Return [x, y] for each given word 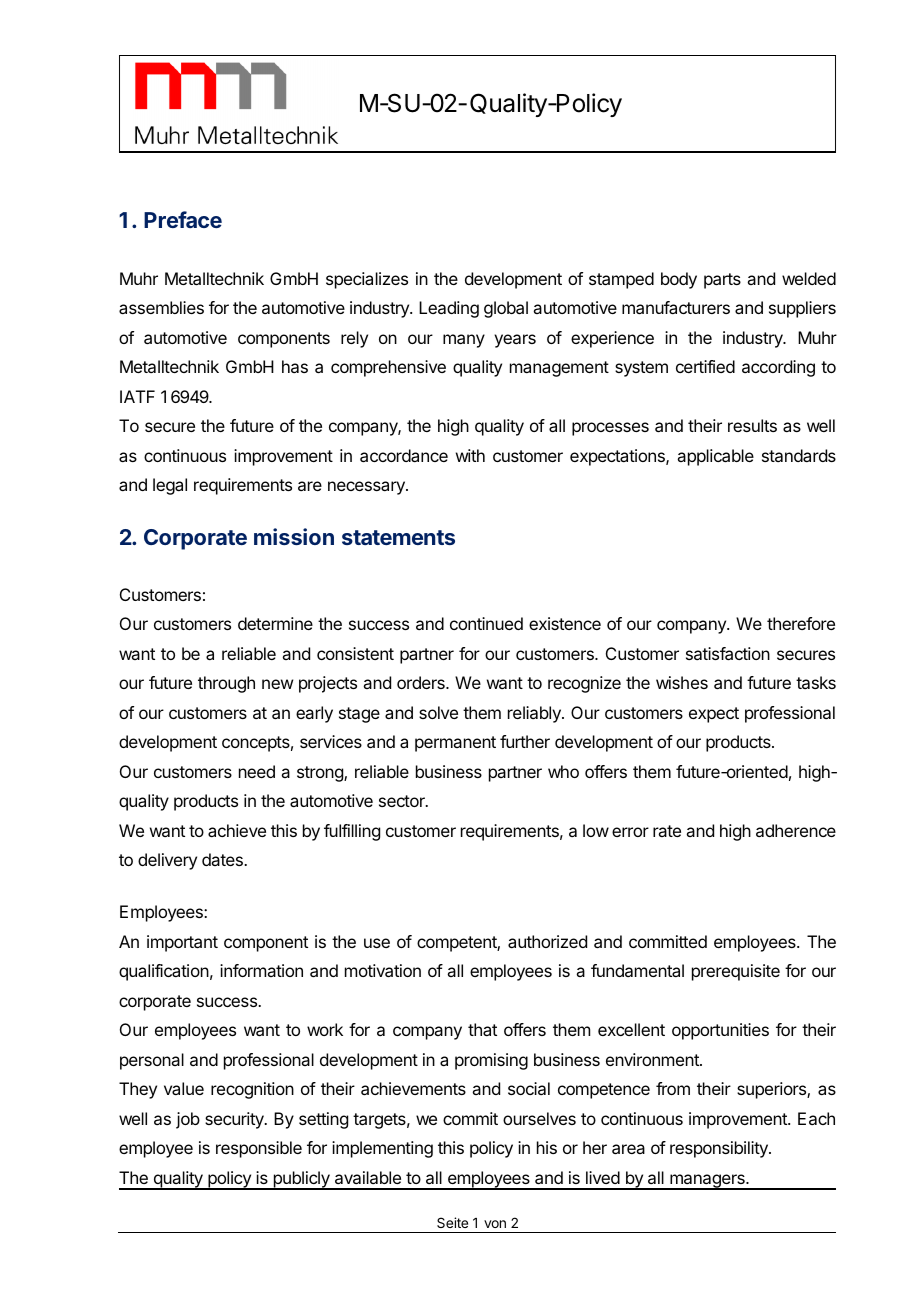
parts [722, 281]
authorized [547, 941]
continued [486, 623]
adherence [796, 830]
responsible [259, 1149]
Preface [183, 219]
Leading [449, 309]
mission [294, 536]
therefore [801, 623]
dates [223, 859]
